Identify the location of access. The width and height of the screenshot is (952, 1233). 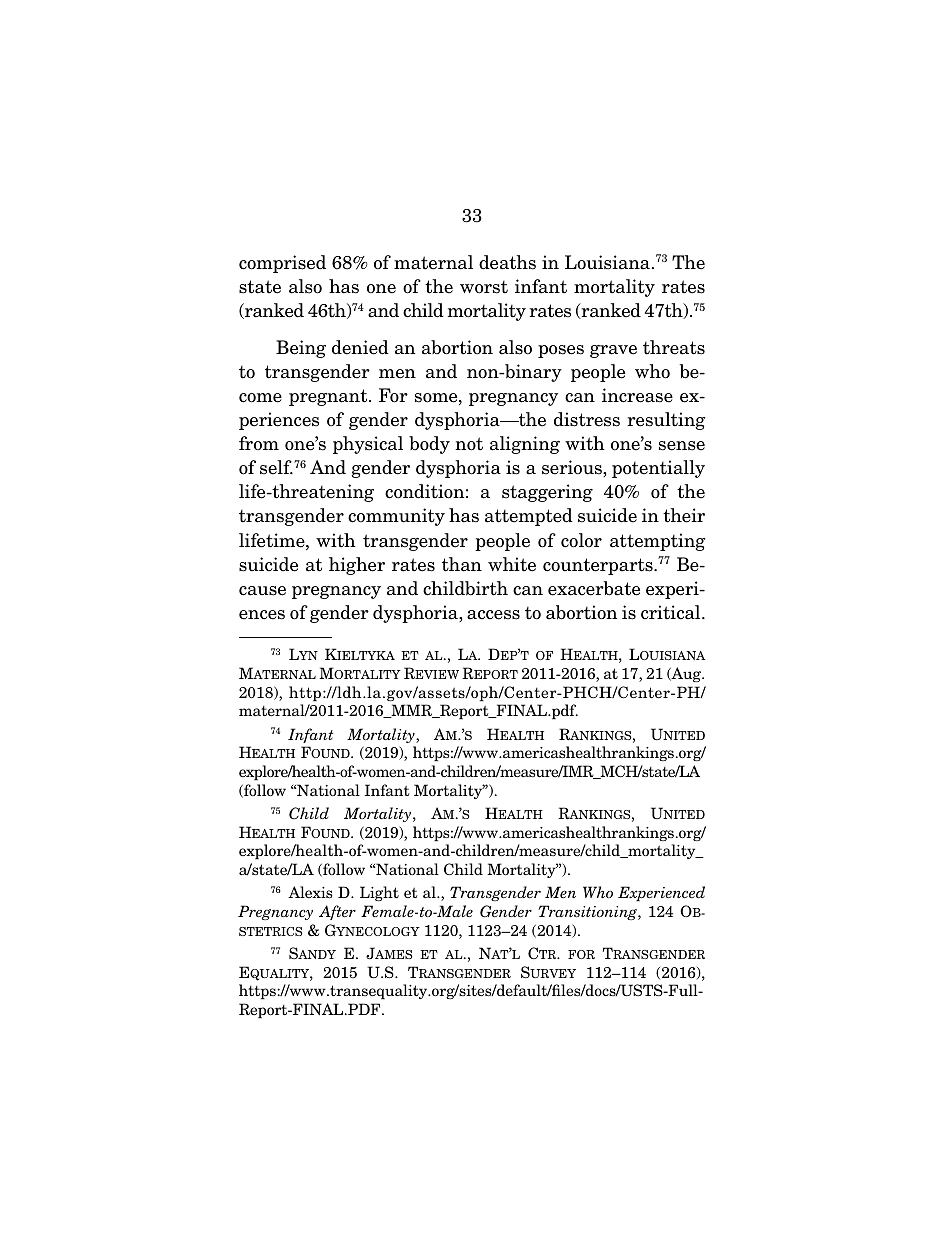
(493, 615).
